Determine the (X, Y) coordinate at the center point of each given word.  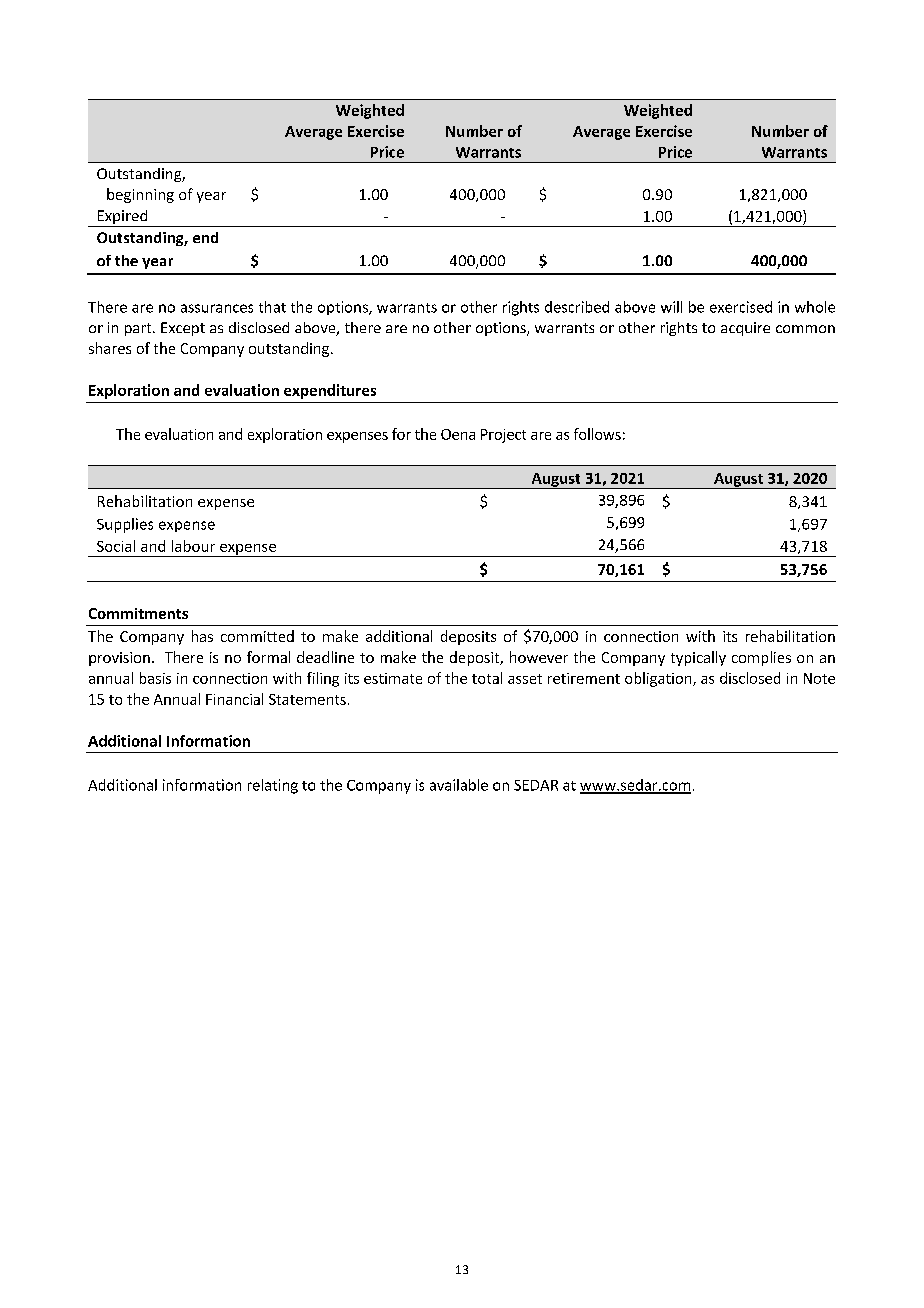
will (671, 307)
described (577, 307)
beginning (140, 195)
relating (273, 786)
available (459, 785)
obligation (659, 679)
